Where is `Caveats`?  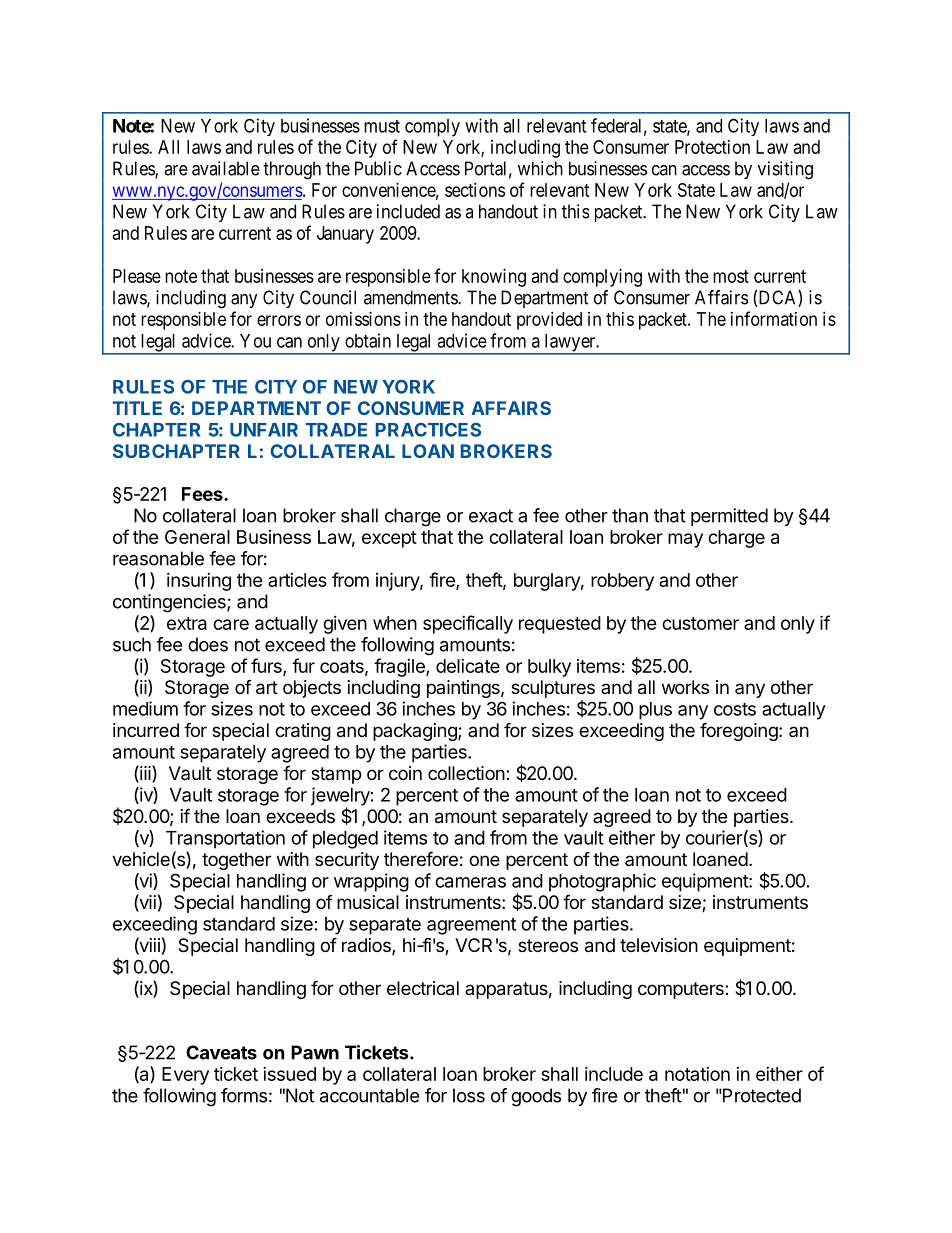 Caveats is located at coordinates (221, 1052).
